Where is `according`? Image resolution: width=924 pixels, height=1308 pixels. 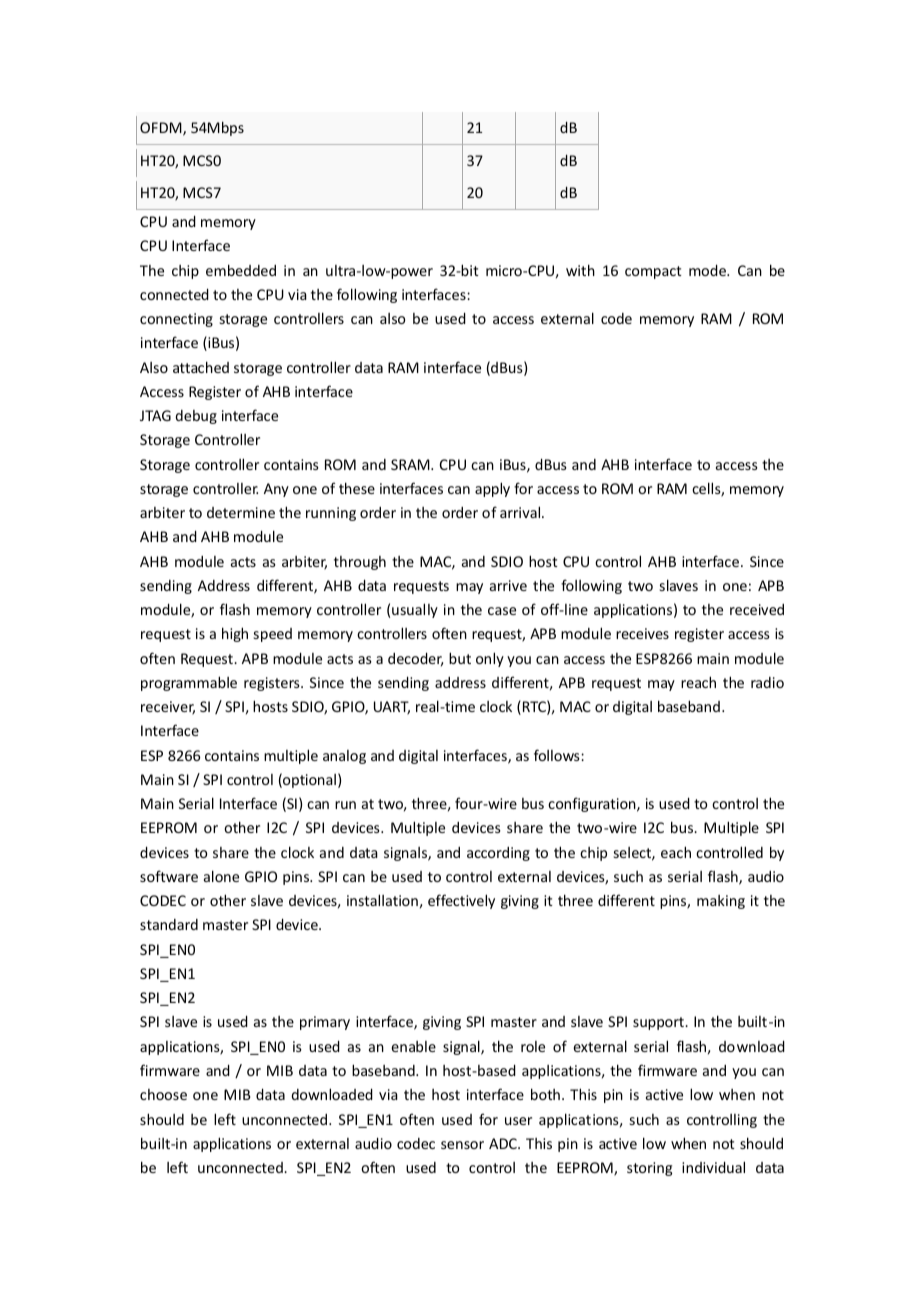
according is located at coordinates (498, 854).
